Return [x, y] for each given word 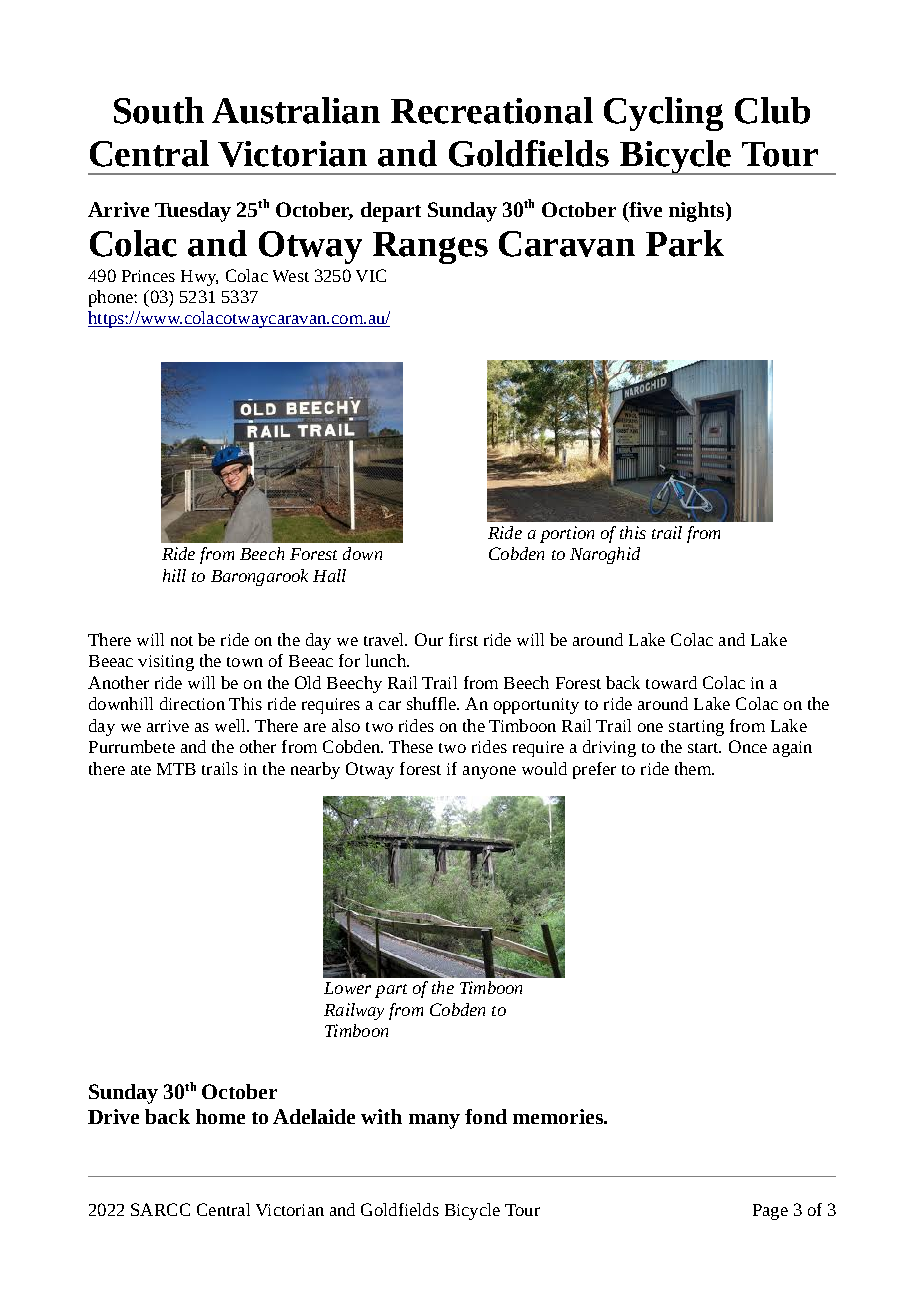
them [694, 768]
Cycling [663, 114]
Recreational [492, 110]
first [463, 639]
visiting [166, 663]
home [220, 1116]
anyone [489, 772]
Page [770, 1212]
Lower [347, 988]
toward [671, 682]
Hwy [199, 278]
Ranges [430, 248]
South [159, 110]
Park [685, 243]
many [434, 1121]
